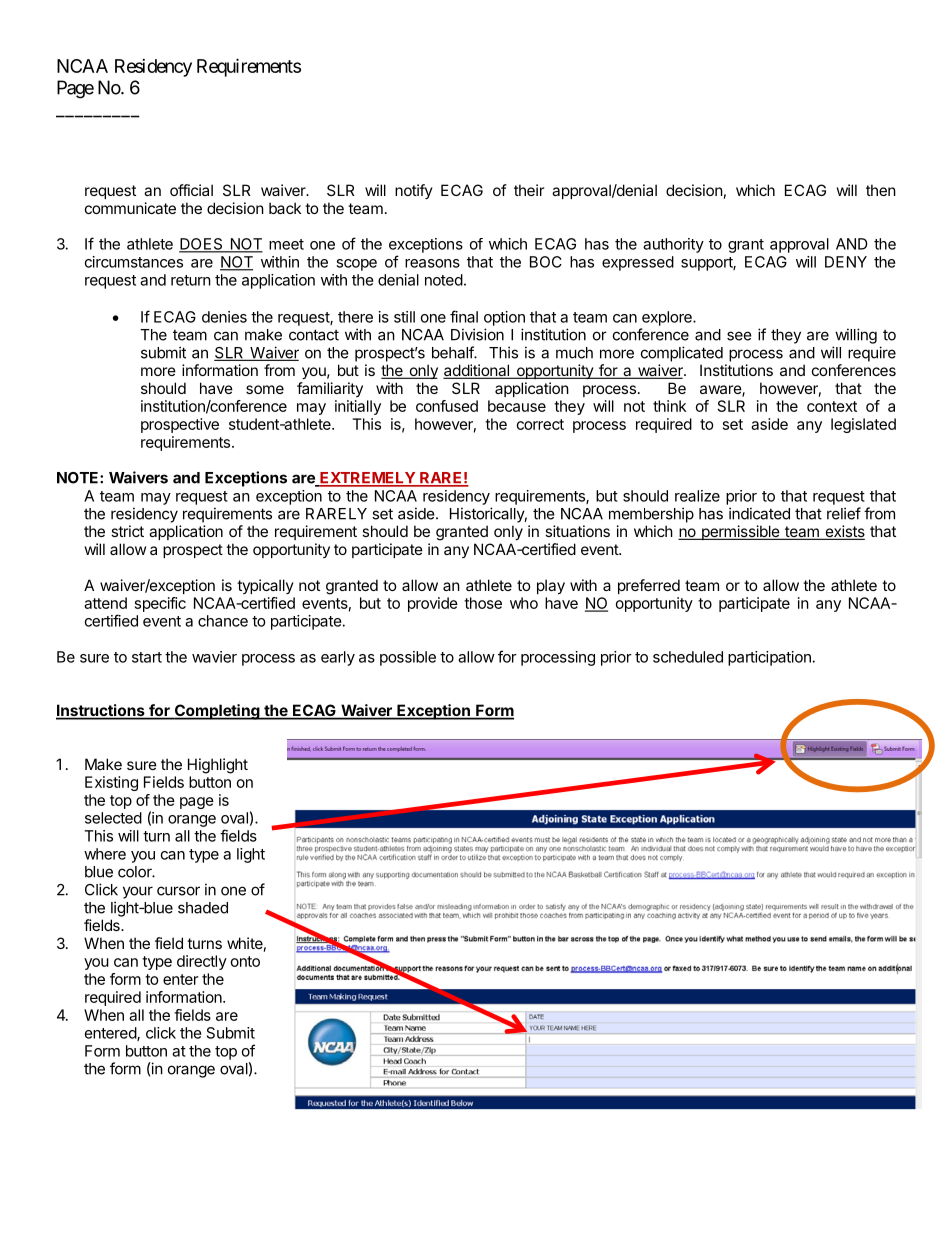 This image has width=952, height=1233. What do you see at coordinates (245, 961) in the image?
I see `onto` at bounding box center [245, 961].
